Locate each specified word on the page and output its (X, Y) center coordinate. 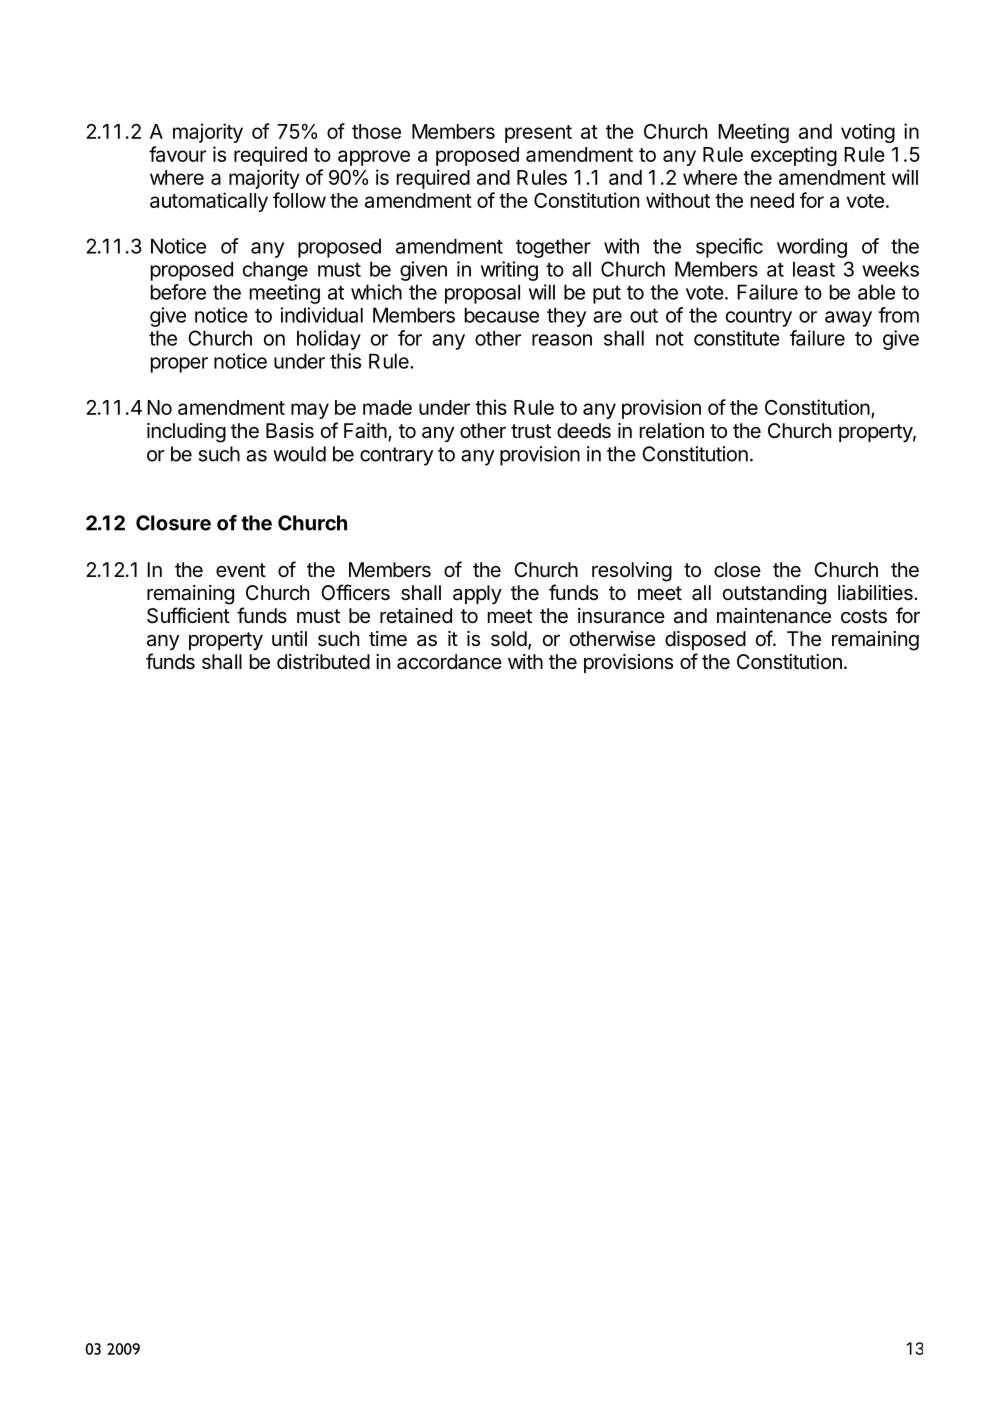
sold (509, 639)
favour (177, 154)
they (566, 317)
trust (531, 431)
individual (322, 315)
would (299, 454)
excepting (794, 156)
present (538, 134)
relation (672, 431)
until (289, 638)
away (848, 319)
